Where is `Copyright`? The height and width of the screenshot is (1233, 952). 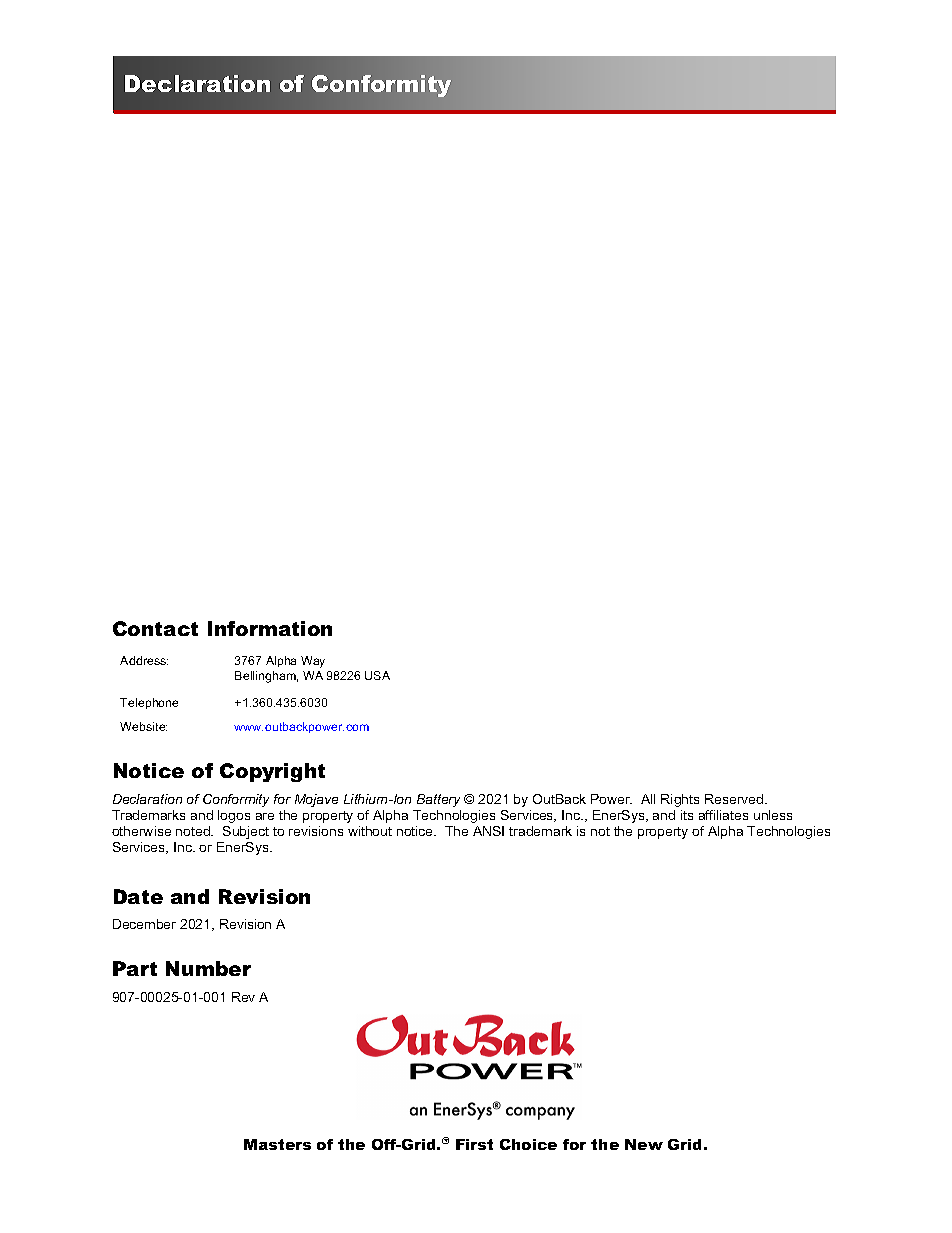 Copyright is located at coordinates (272, 772).
